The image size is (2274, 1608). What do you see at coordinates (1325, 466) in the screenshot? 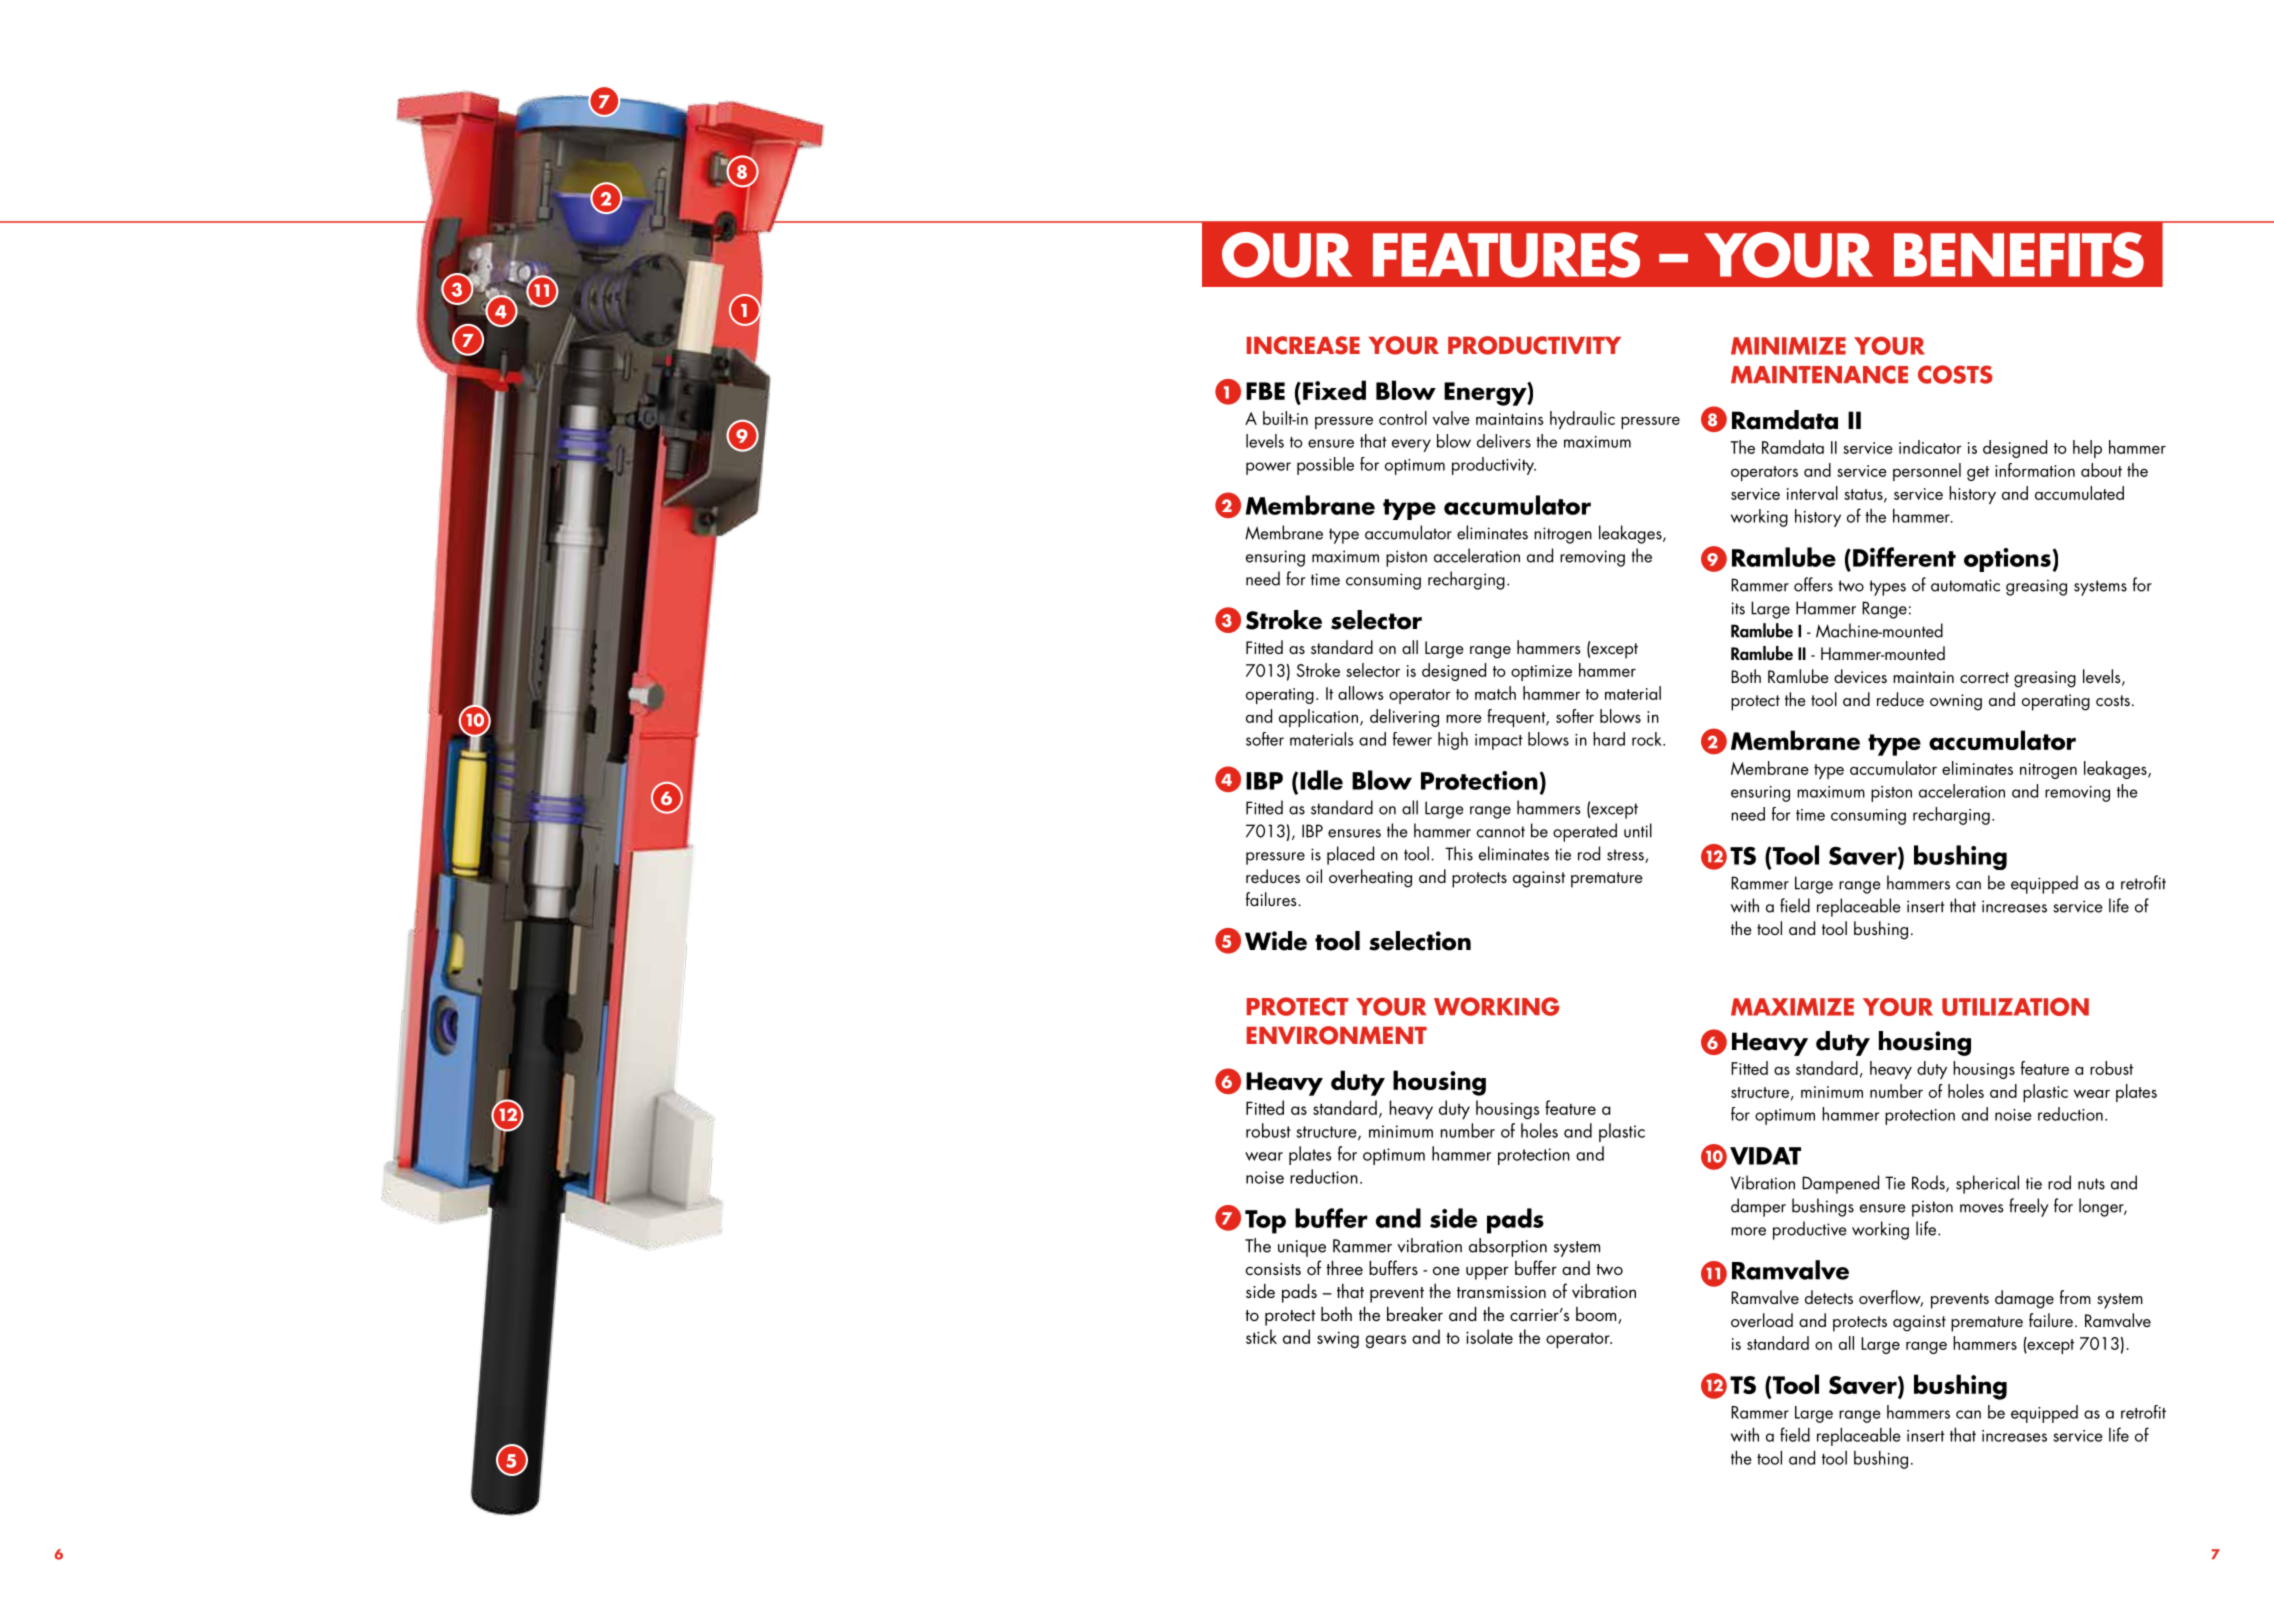
I see `possible` at bounding box center [1325, 466].
